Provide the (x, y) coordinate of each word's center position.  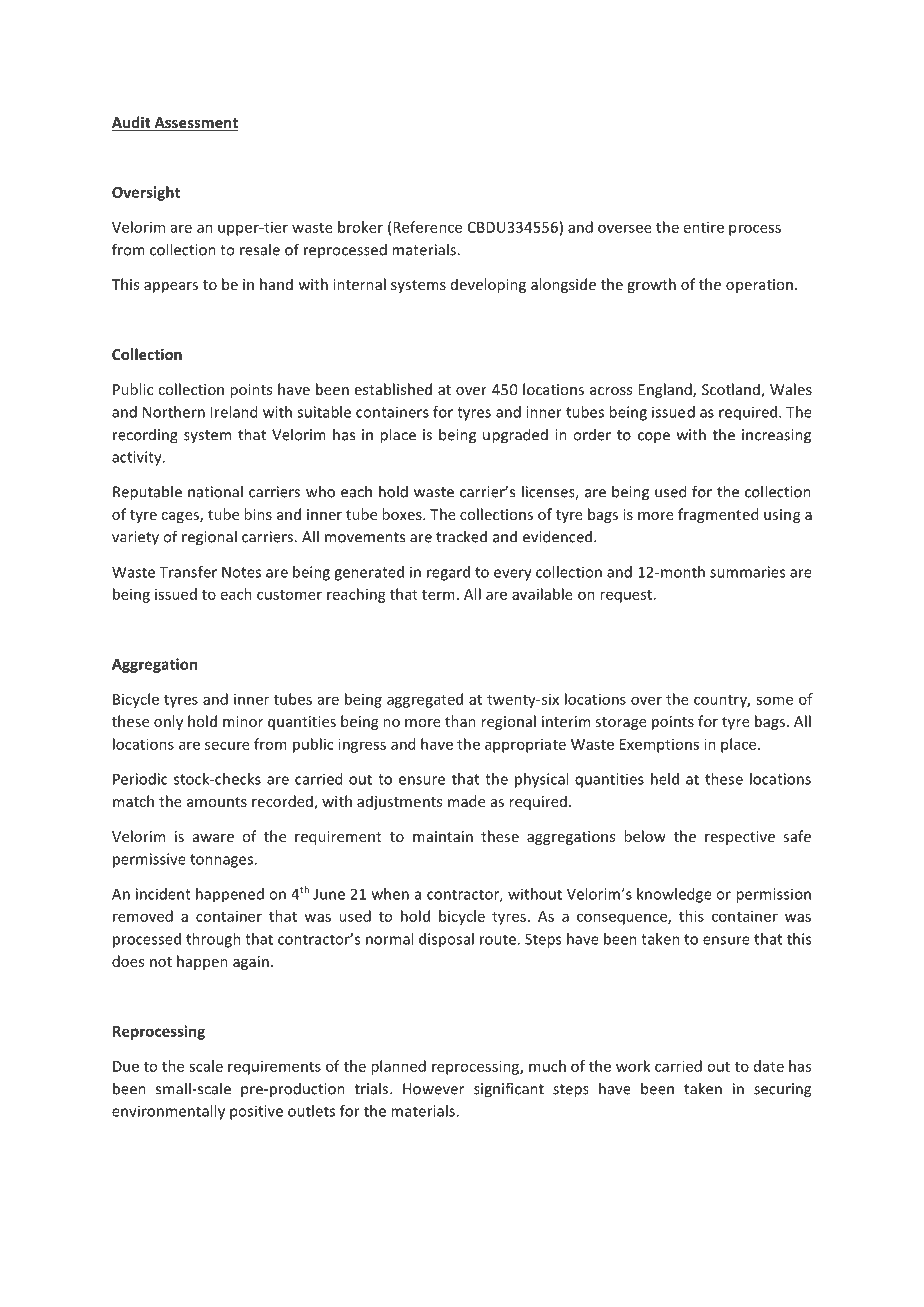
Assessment (195, 124)
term (438, 595)
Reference (427, 227)
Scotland (732, 390)
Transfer (188, 572)
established (393, 389)
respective (740, 838)
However (433, 1089)
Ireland (234, 412)
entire (704, 227)
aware (213, 838)
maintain (443, 836)
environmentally (168, 1112)
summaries (747, 572)
